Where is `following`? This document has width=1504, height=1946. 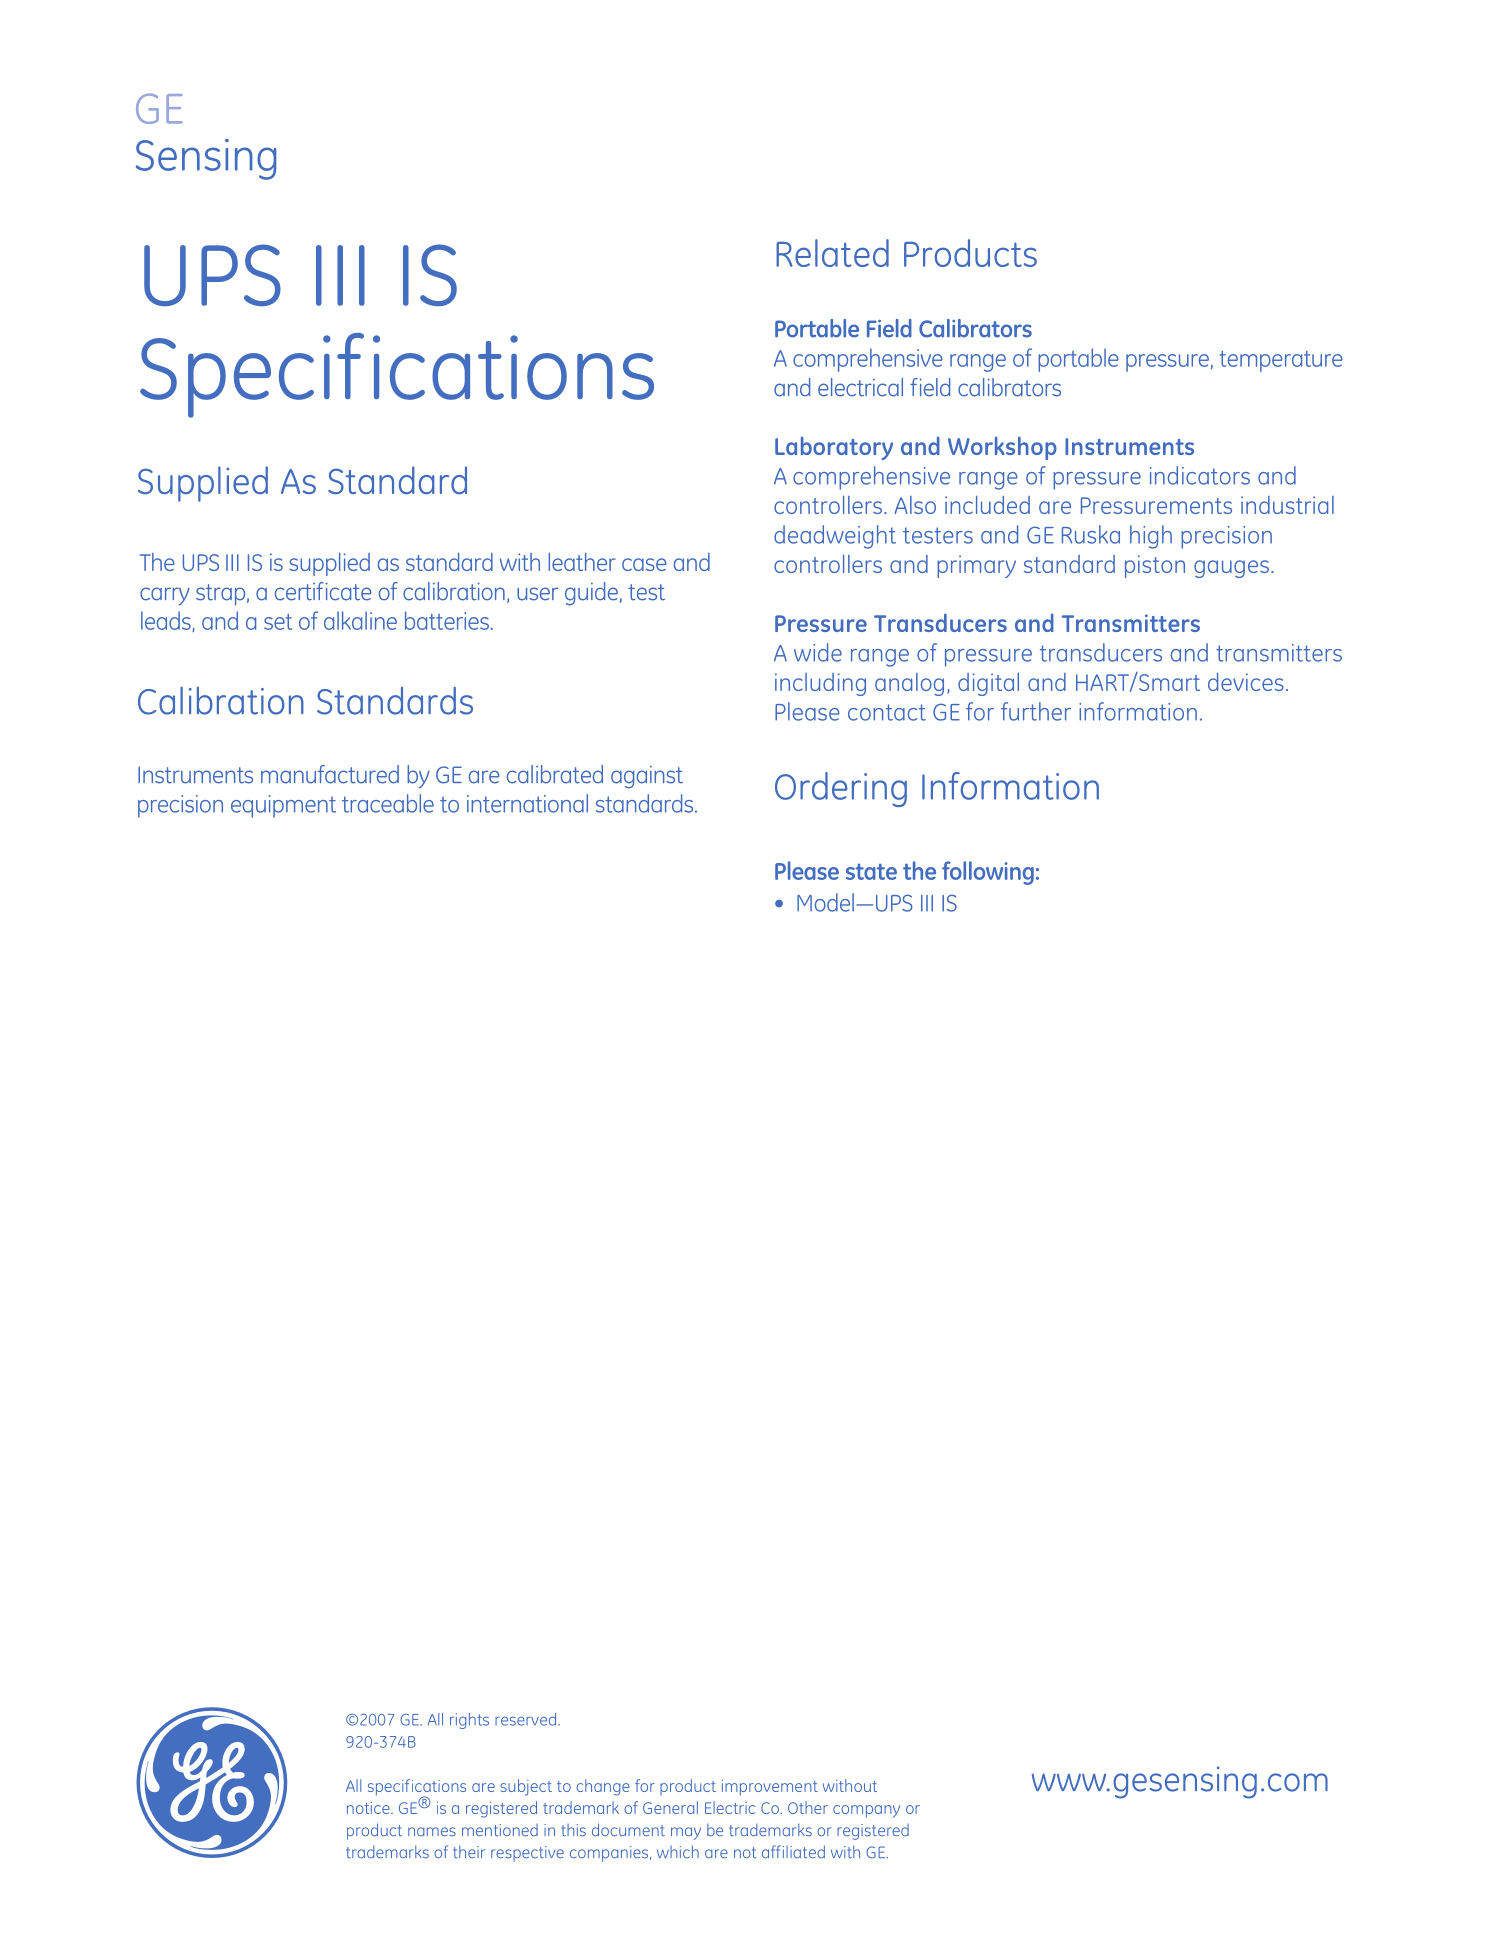 following is located at coordinates (988, 873).
